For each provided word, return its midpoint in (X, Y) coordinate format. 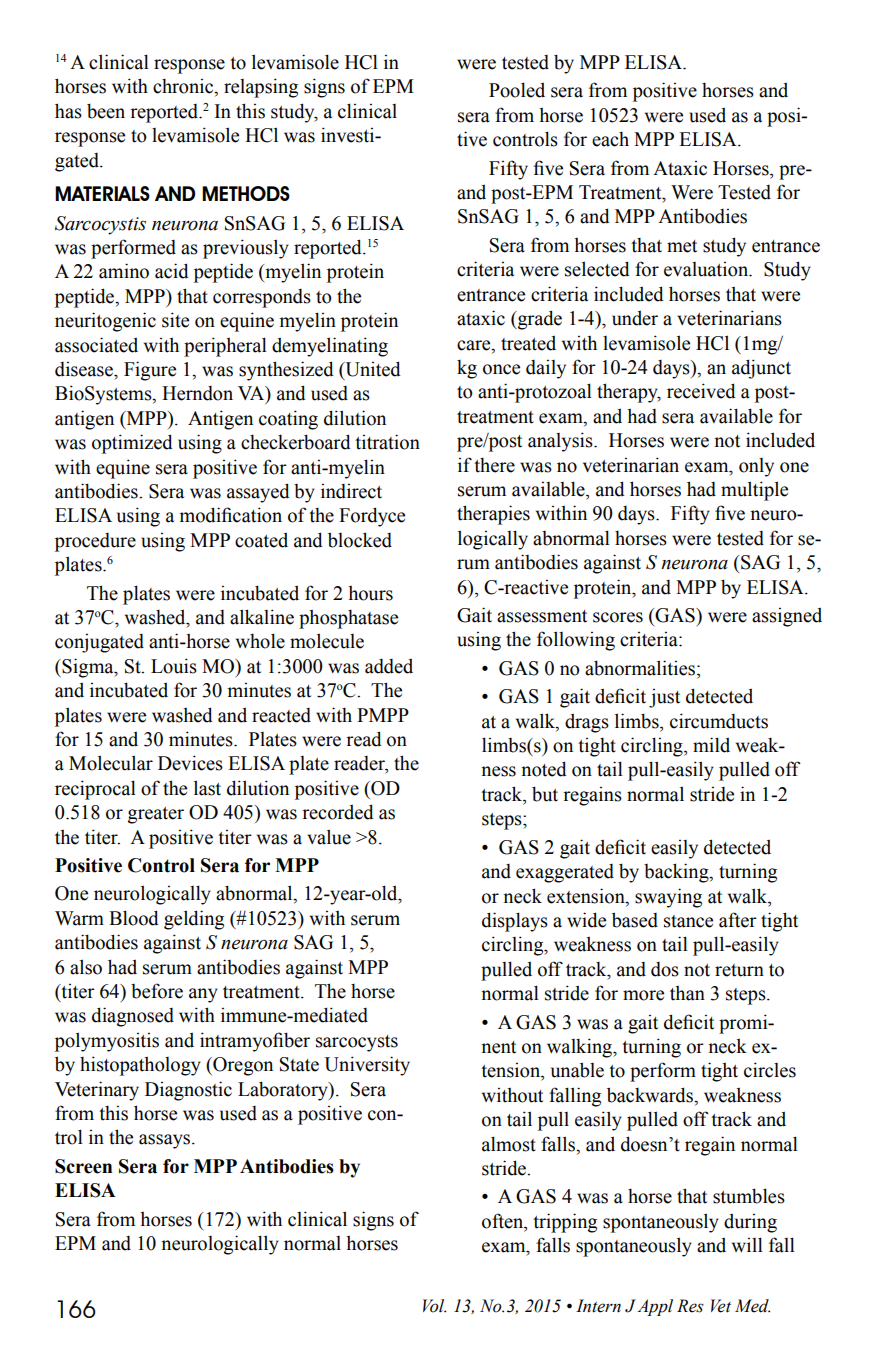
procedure (95, 542)
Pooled (517, 90)
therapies (493, 515)
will (747, 1244)
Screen (83, 1166)
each (610, 139)
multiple (754, 491)
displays (515, 922)
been (106, 111)
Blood (134, 918)
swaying (668, 898)
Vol (434, 1306)
